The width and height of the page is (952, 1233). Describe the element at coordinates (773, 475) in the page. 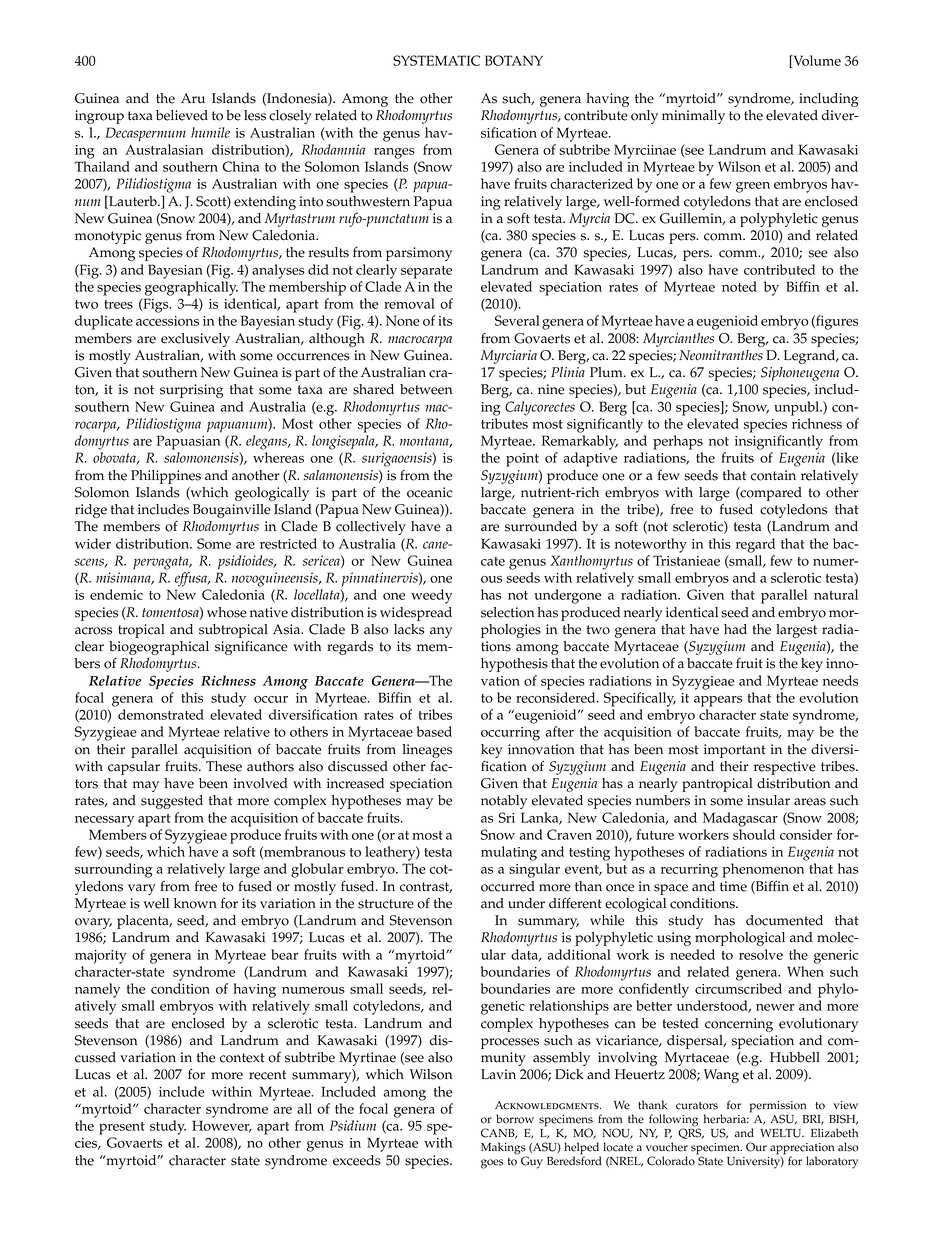

I see `contain` at that location.
